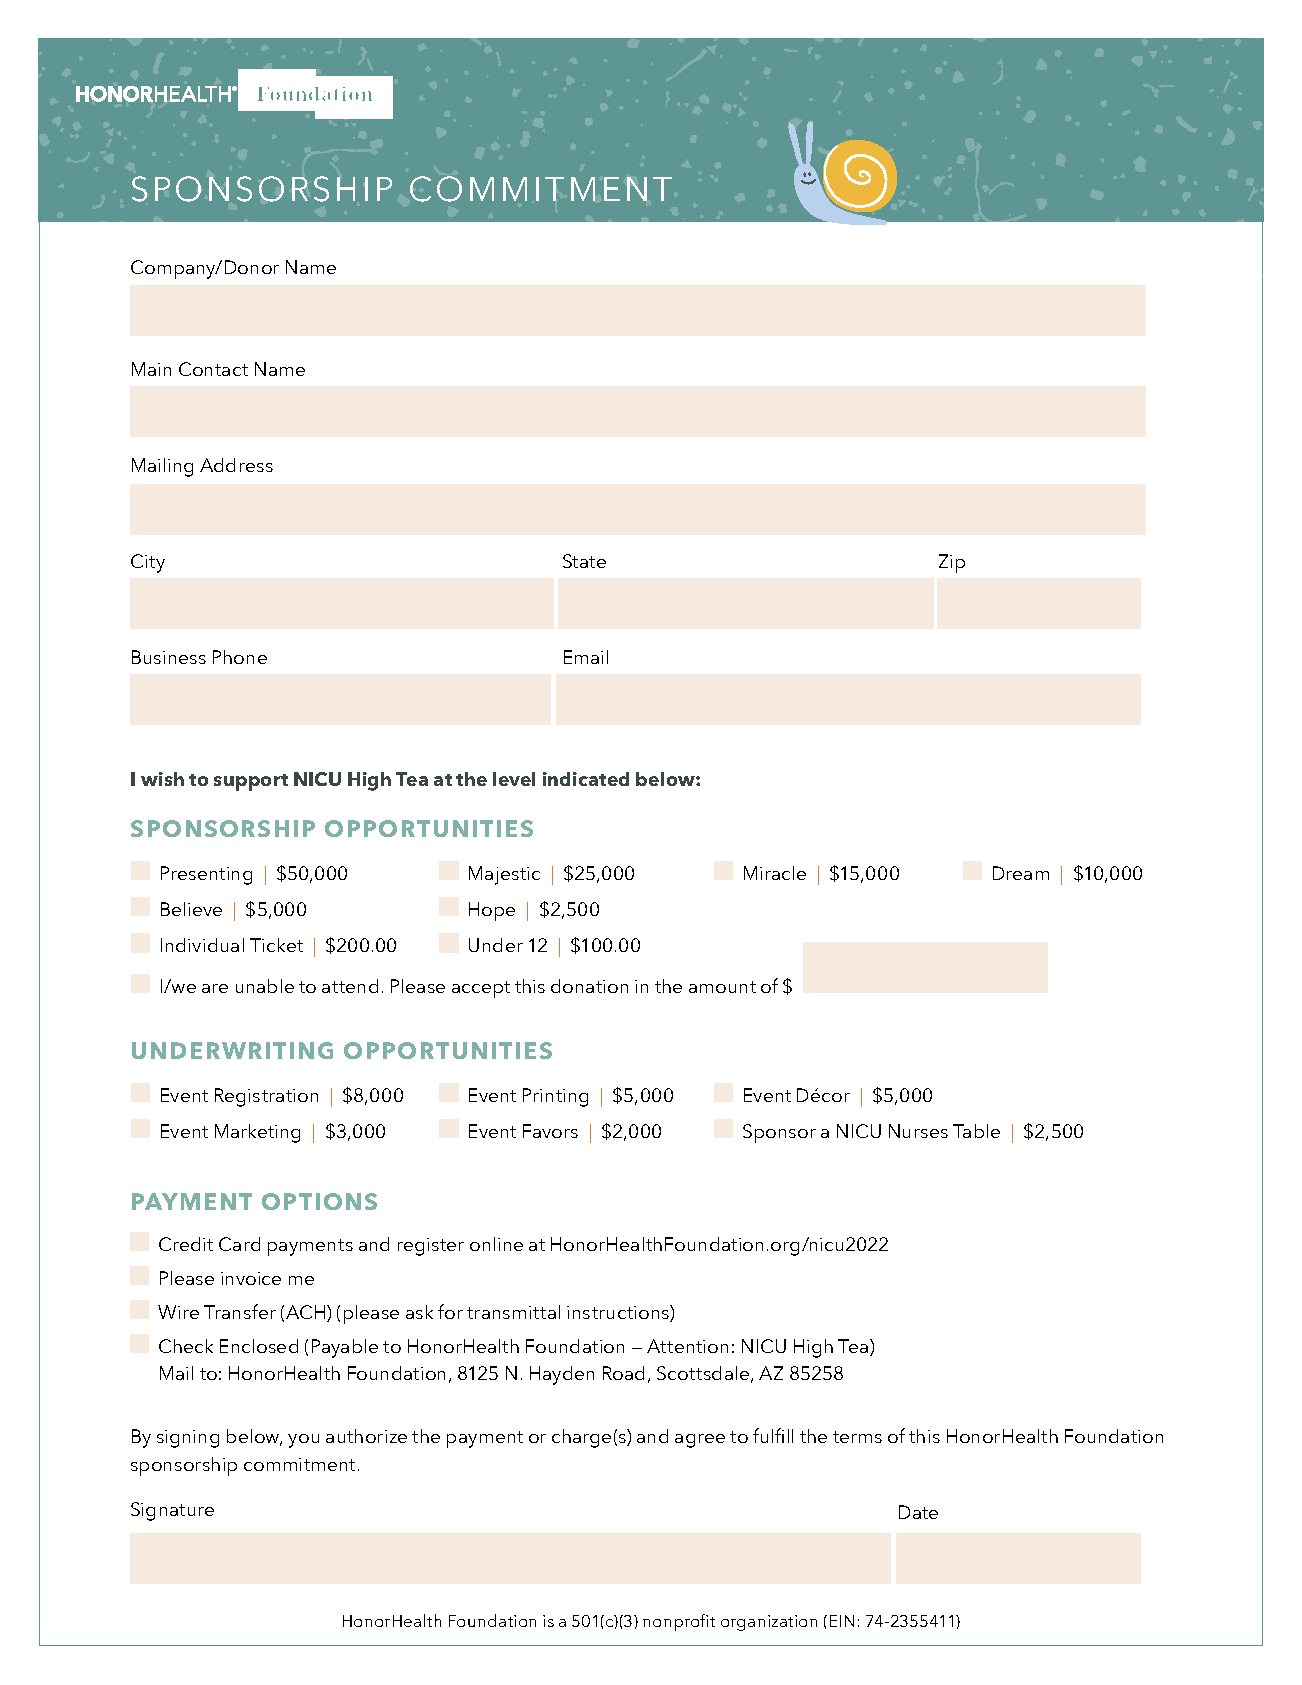 Image resolution: width=1302 pixels, height=1685 pixels. What do you see at coordinates (586, 779) in the screenshot?
I see `indicated` at bounding box center [586, 779].
